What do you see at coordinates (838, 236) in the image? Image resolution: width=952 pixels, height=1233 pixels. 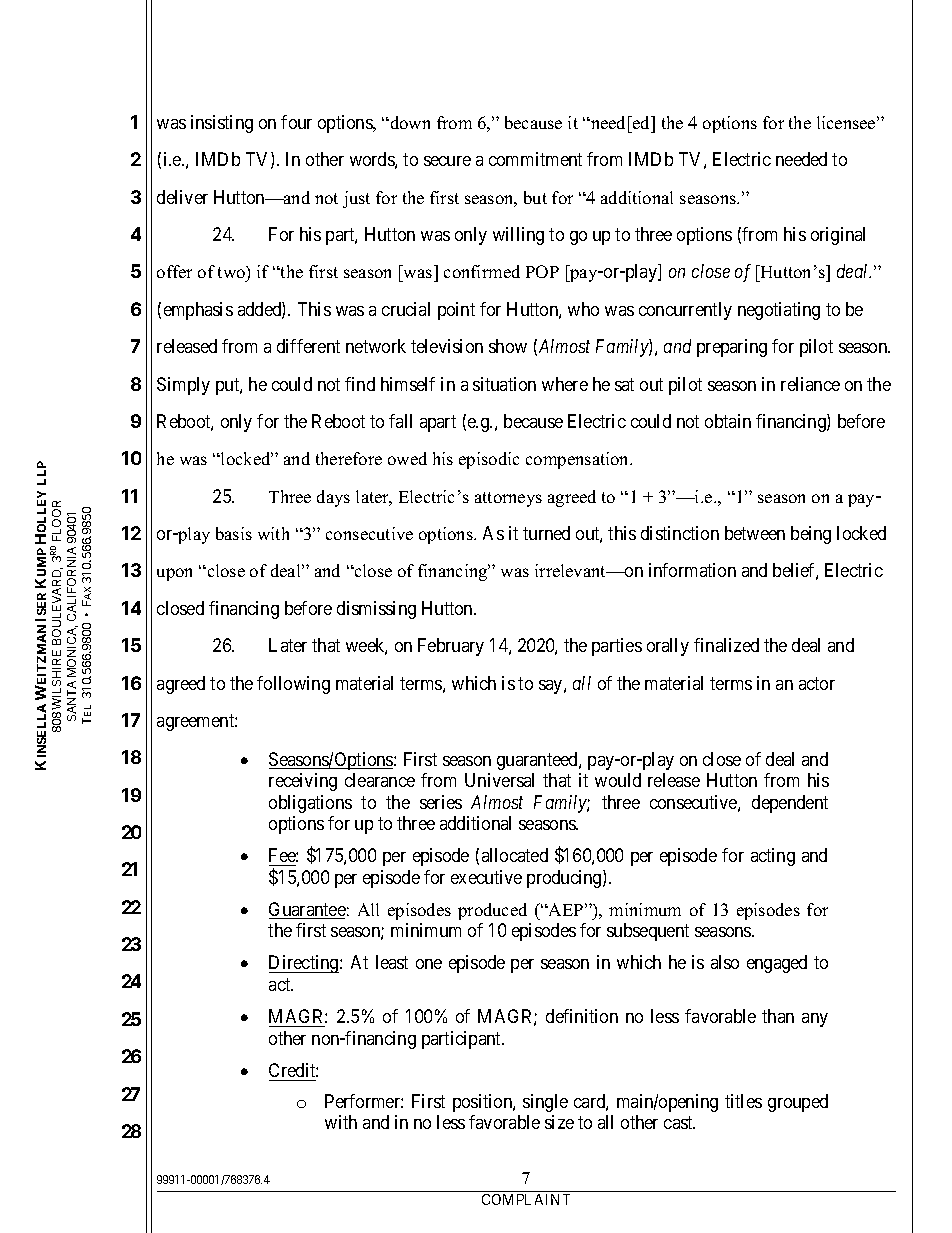 I see `original` at bounding box center [838, 236].
